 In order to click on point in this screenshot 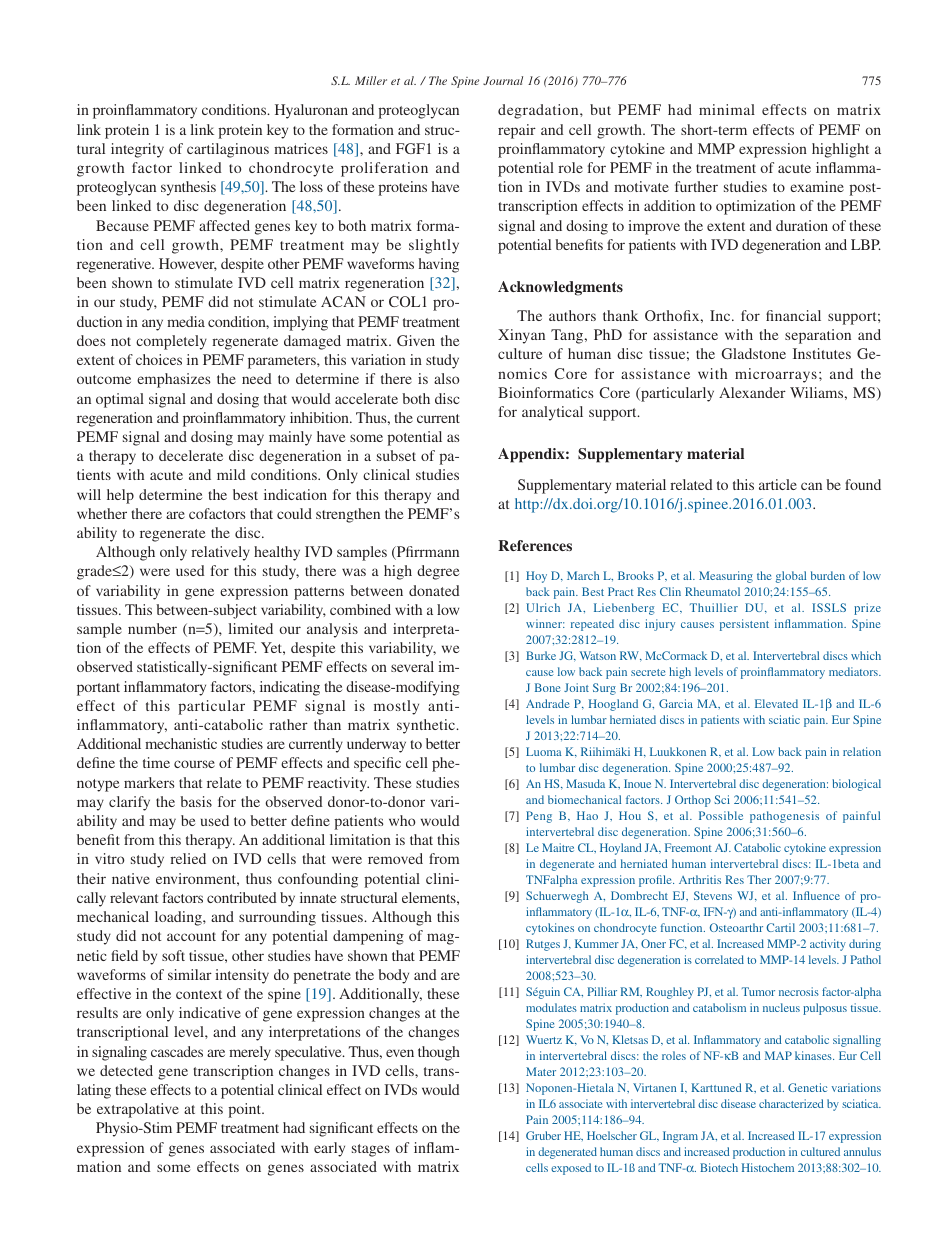, I will do `click(246, 1110)`.
